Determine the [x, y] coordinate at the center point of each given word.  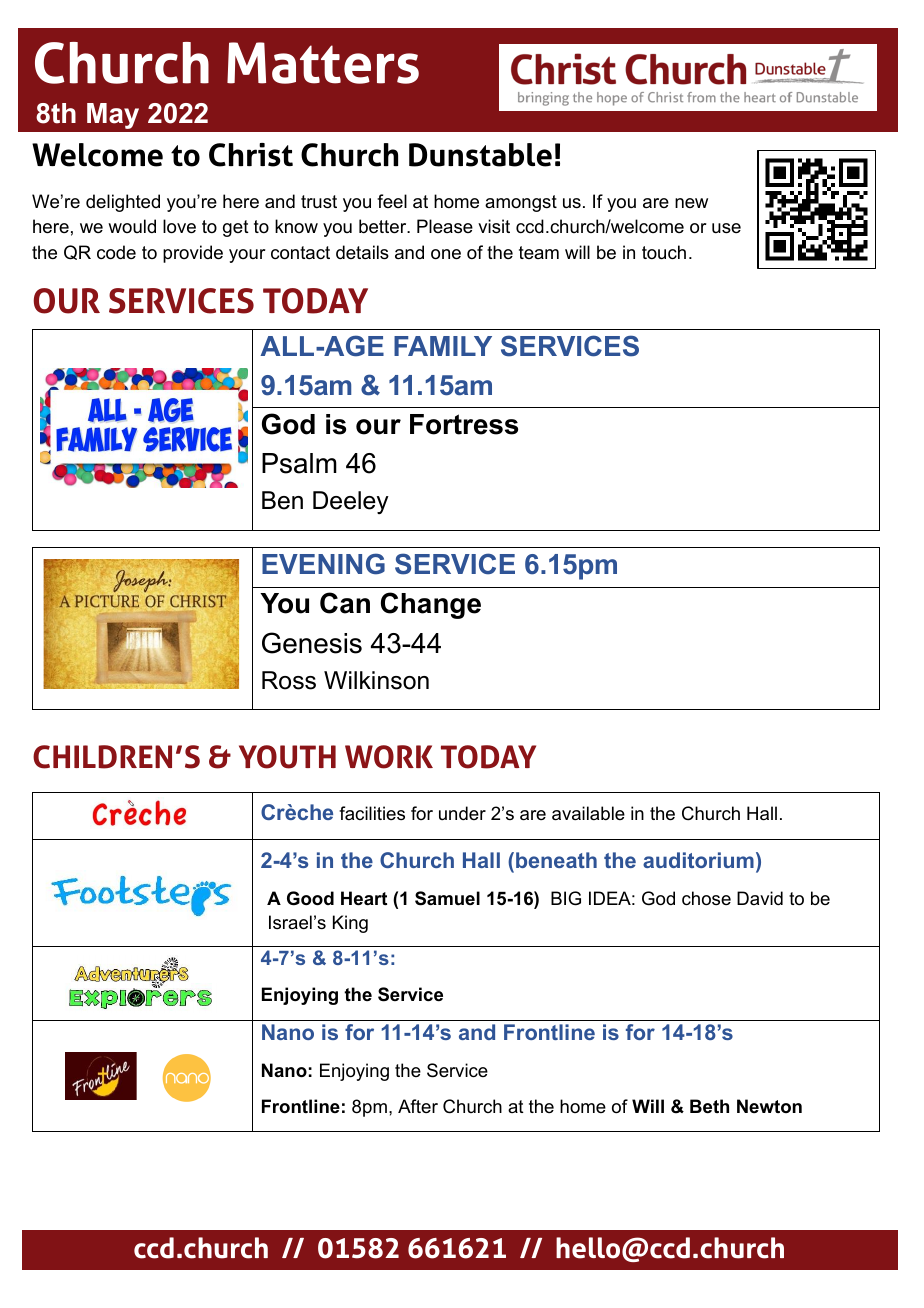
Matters [323, 63]
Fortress [464, 424]
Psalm [299, 463]
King [350, 924]
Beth [709, 1106]
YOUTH [287, 757]
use [726, 228]
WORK [389, 757]
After [418, 1106]
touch [664, 252]
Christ [251, 155]
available [588, 813]
